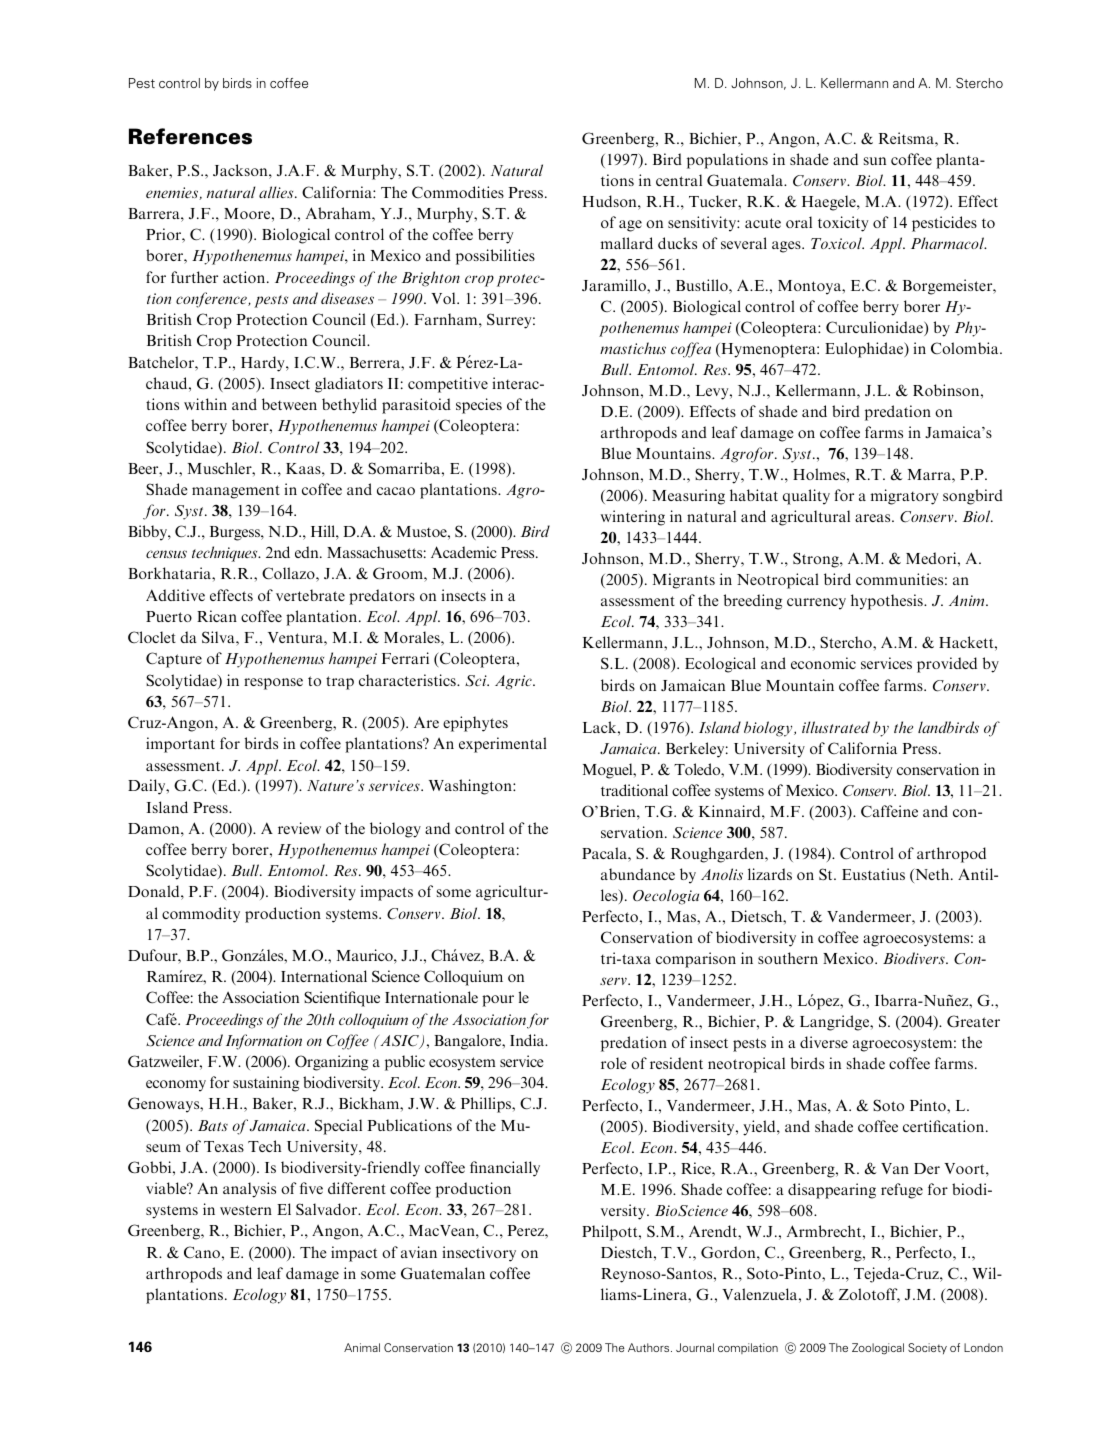  Describe the element at coordinates (277, 192) in the screenshot. I see `allies` at that location.
